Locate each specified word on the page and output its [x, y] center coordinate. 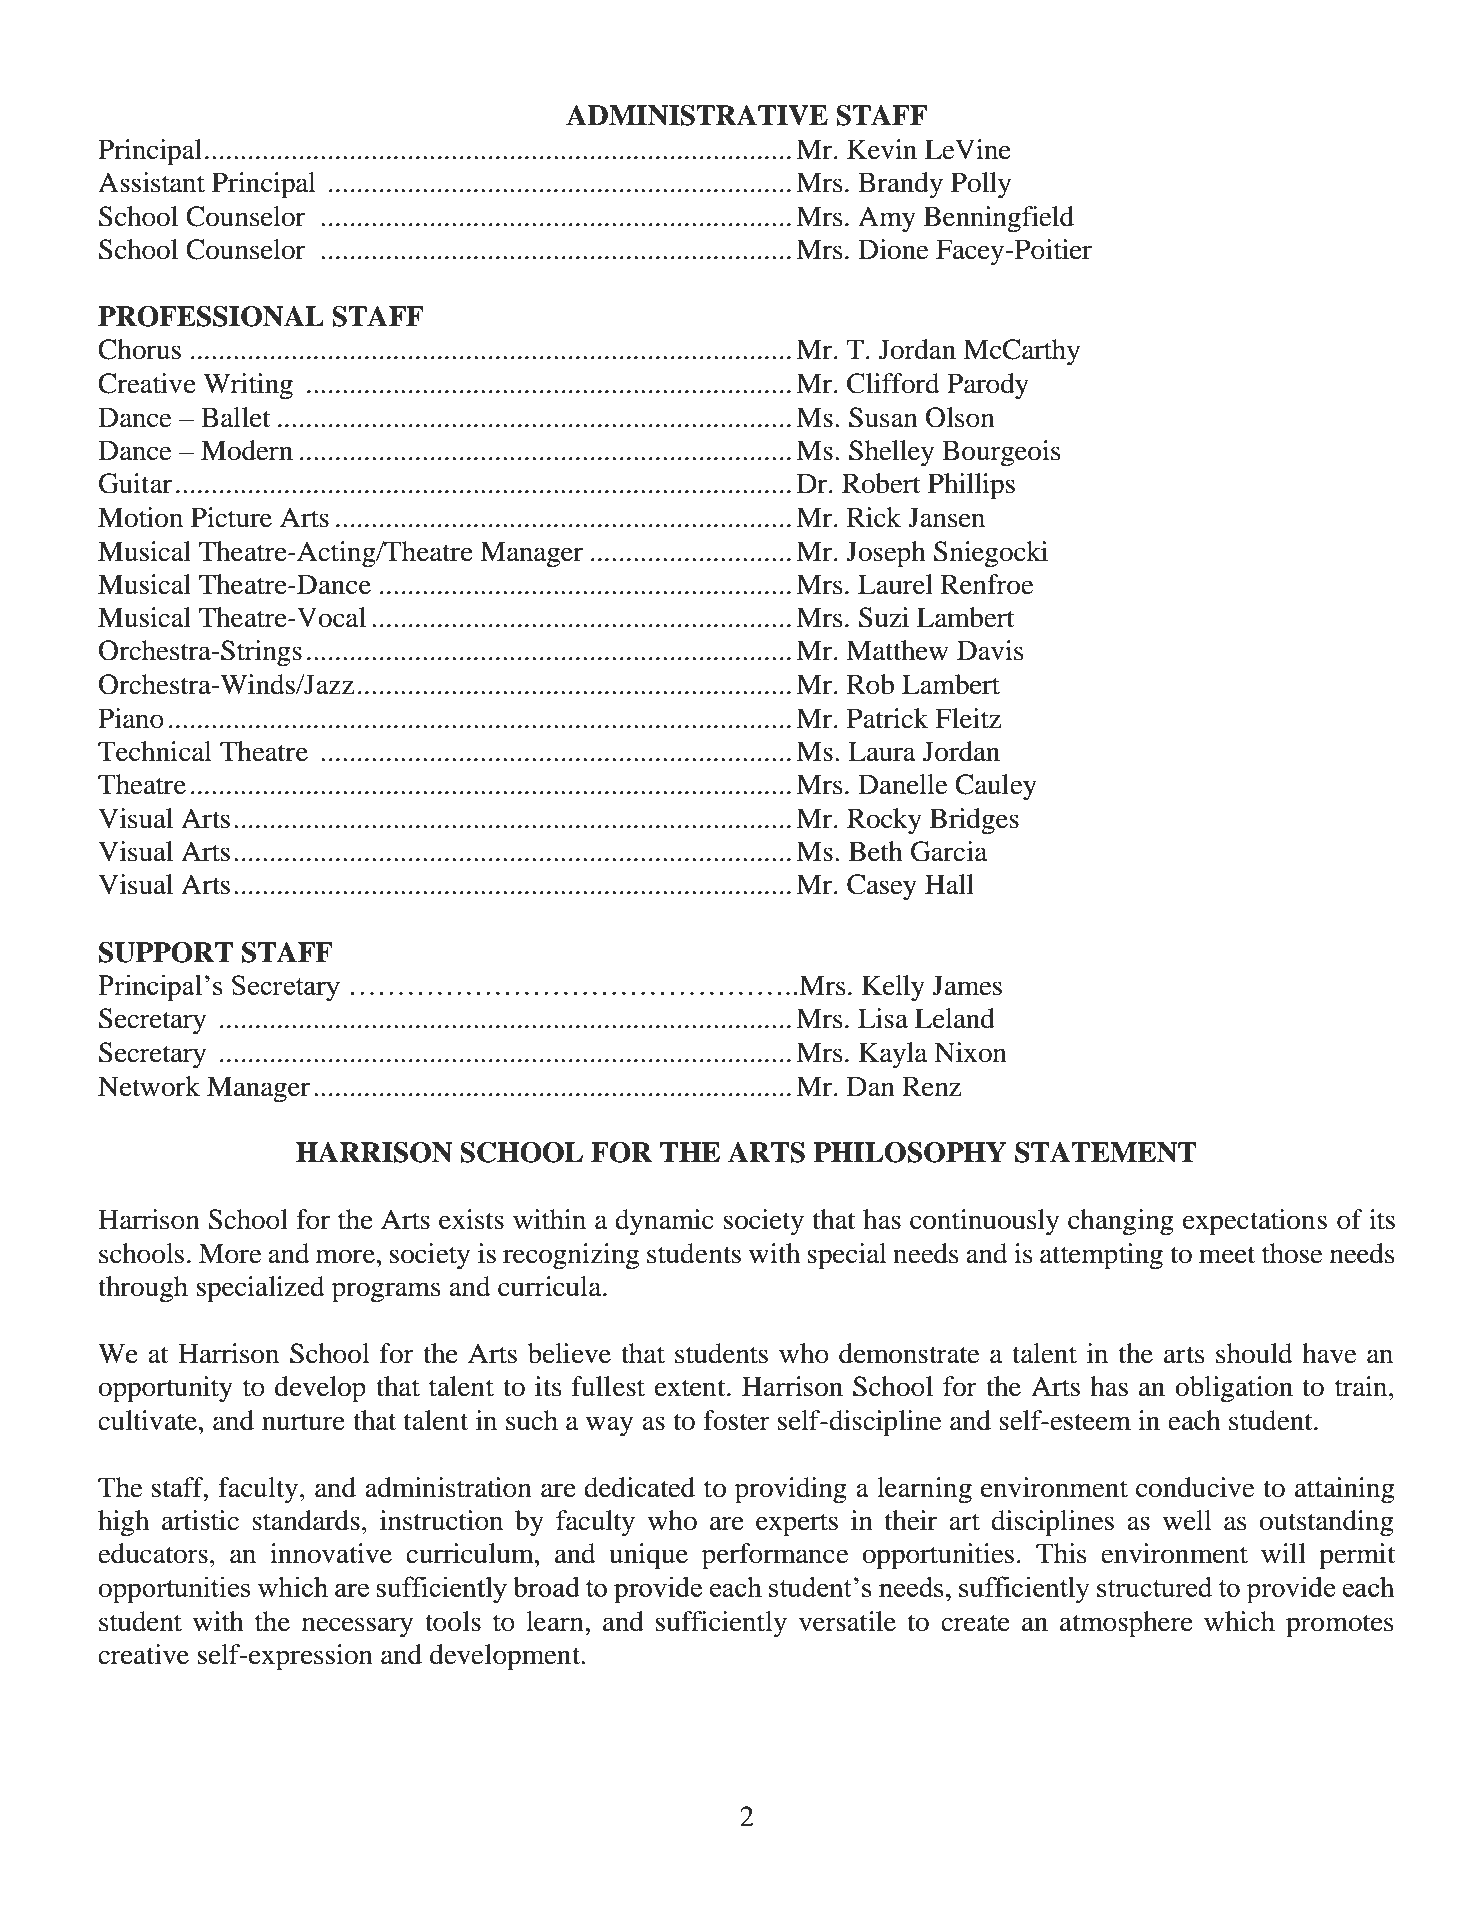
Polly [981, 185]
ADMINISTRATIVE [697, 115]
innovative [331, 1553]
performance [775, 1556]
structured [1154, 1586]
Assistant [151, 182]
